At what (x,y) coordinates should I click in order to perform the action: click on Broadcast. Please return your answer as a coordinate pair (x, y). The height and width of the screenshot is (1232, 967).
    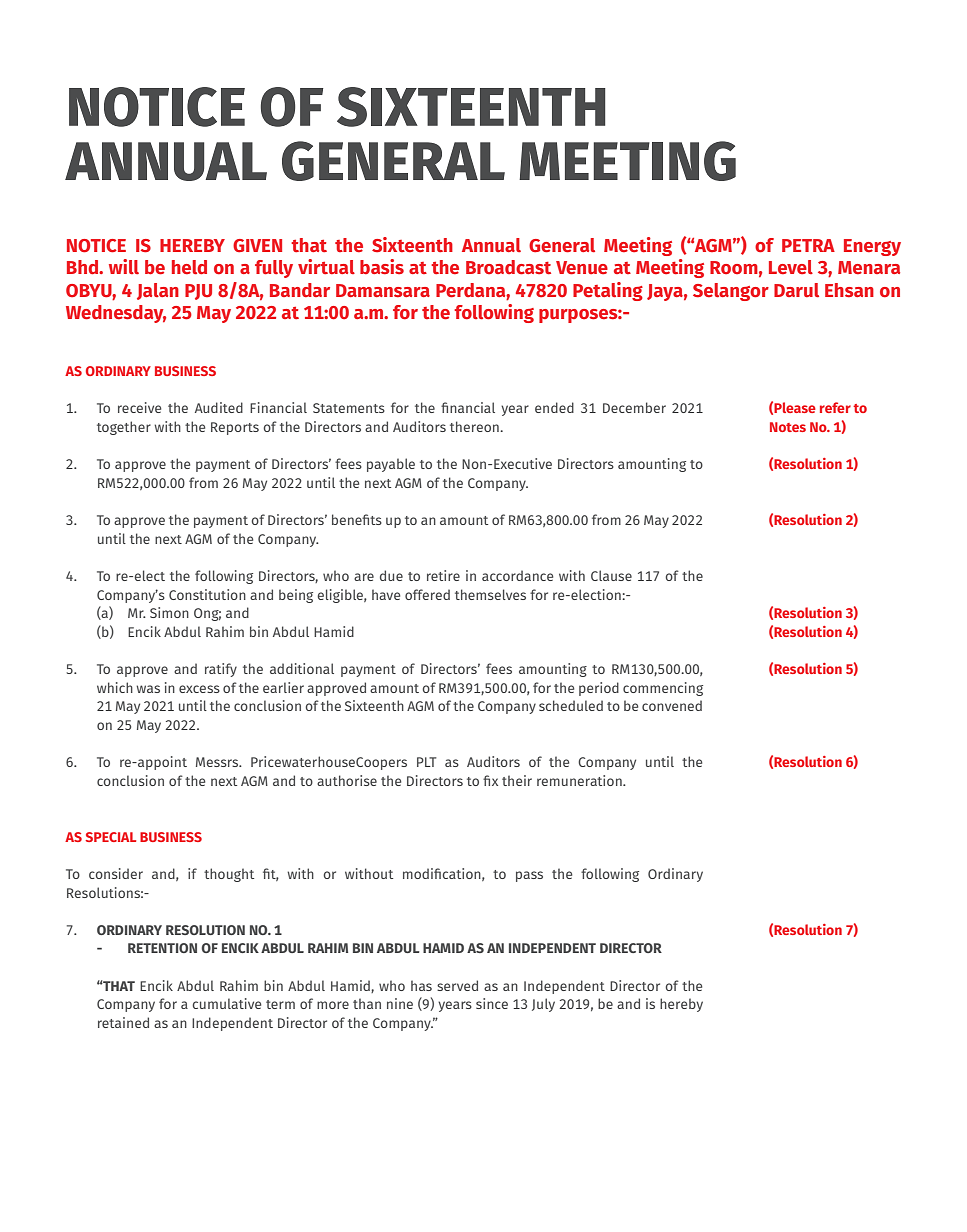
    Looking at the image, I should click on (508, 267).
